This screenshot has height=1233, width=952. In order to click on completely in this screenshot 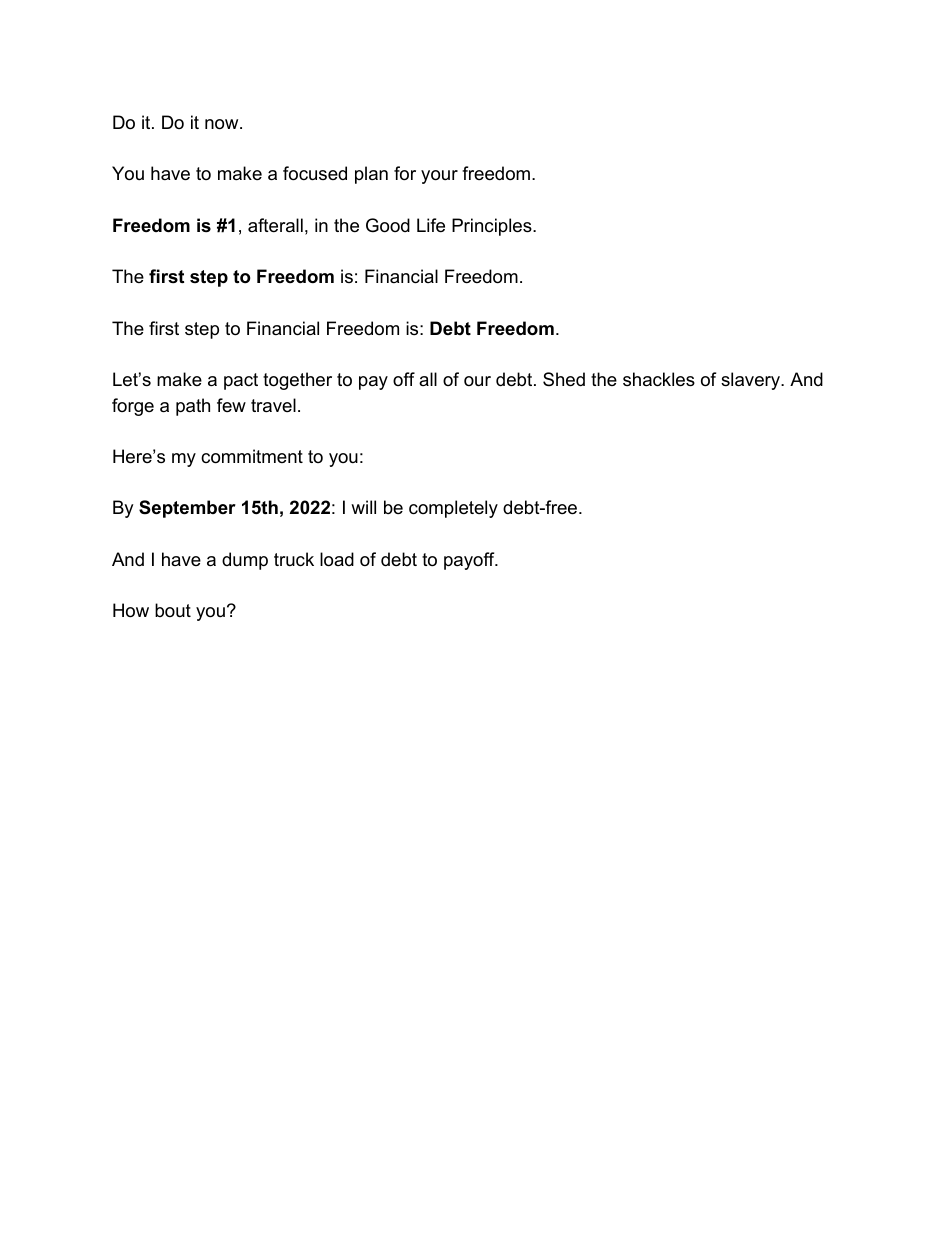, I will do `click(453, 509)`.
